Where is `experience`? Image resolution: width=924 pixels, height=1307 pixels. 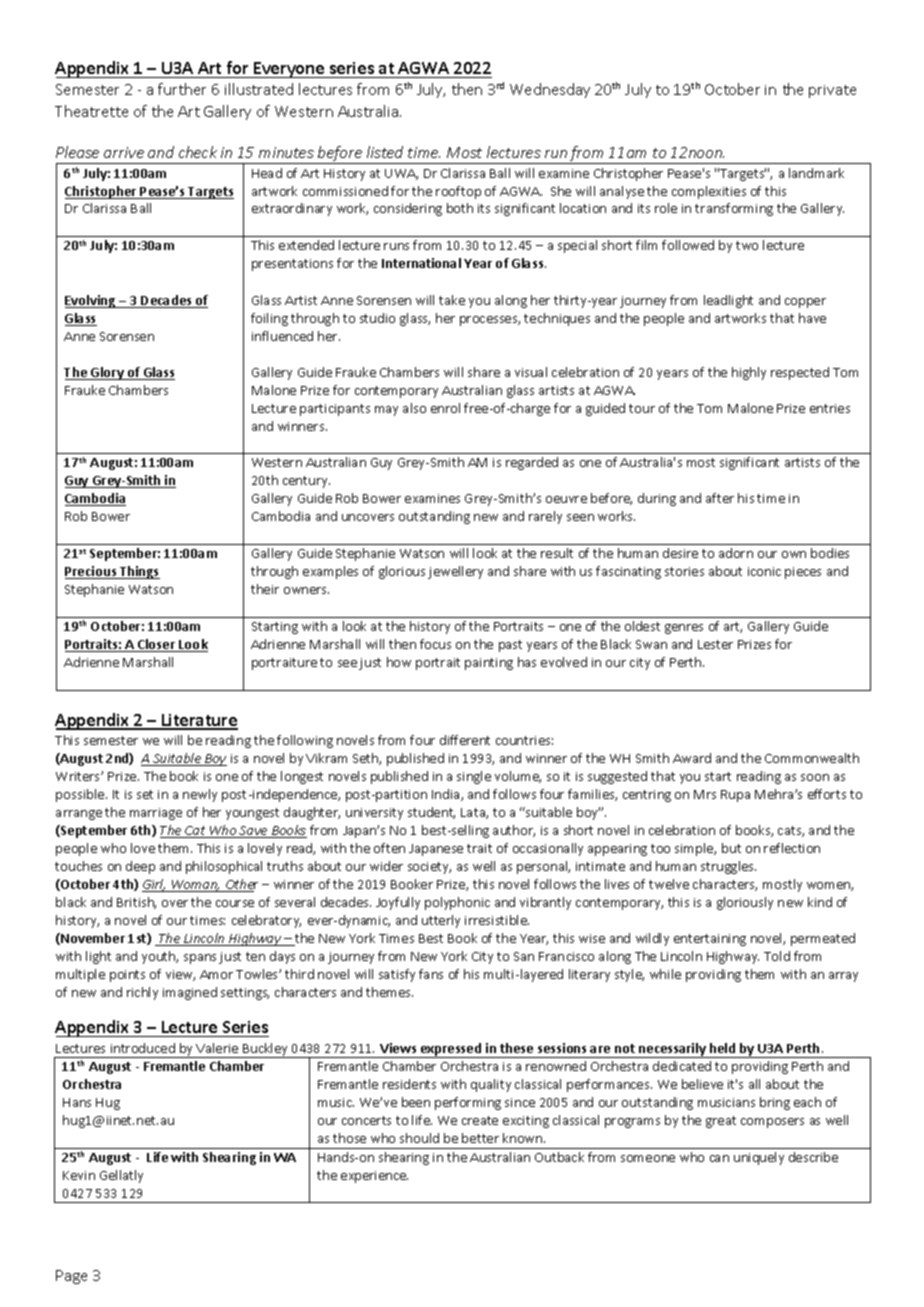 experience is located at coordinates (374, 1177).
